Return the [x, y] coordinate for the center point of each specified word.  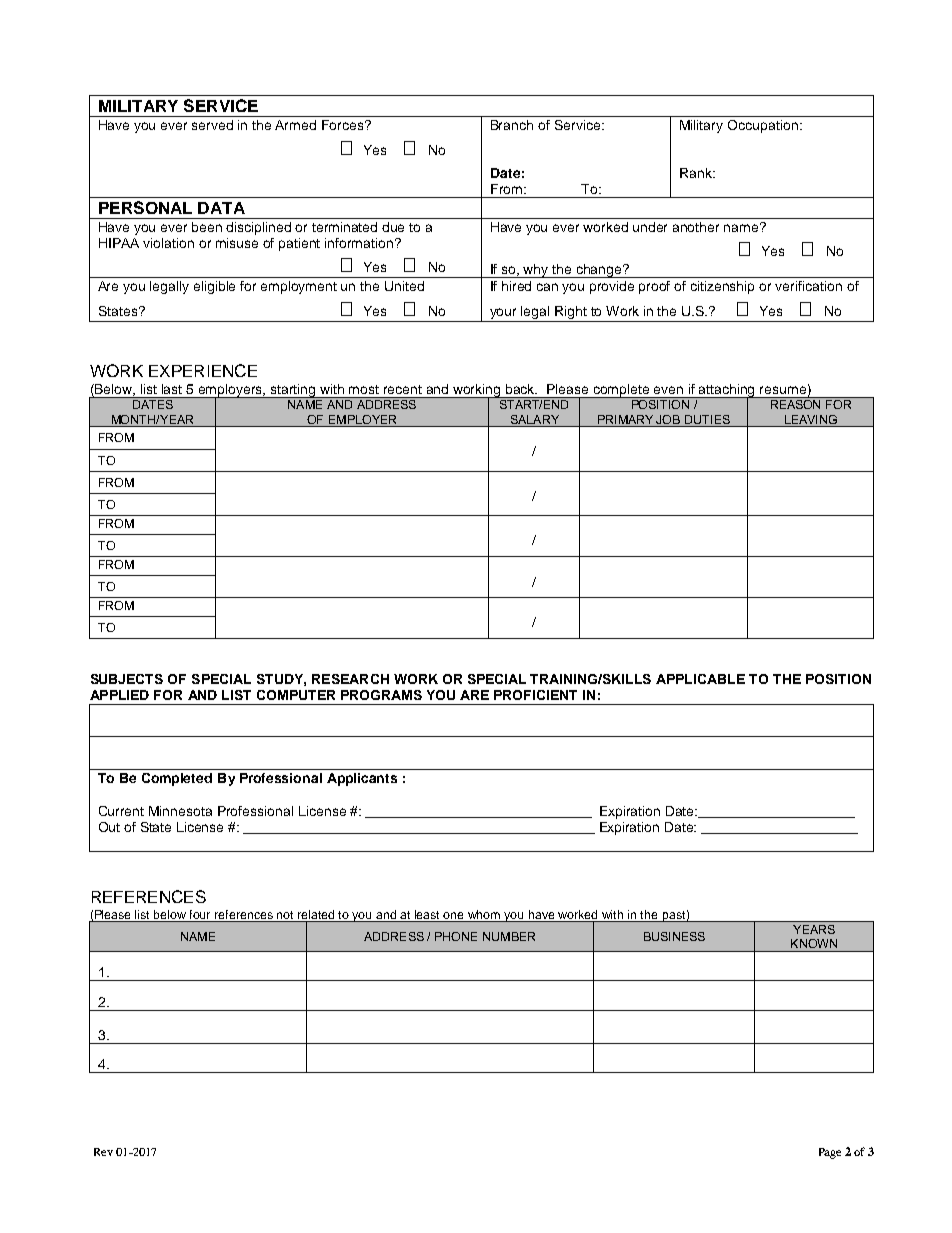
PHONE [456, 936]
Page [830, 1153]
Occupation [763, 126]
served [212, 125]
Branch [512, 125]
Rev [103, 1152]
